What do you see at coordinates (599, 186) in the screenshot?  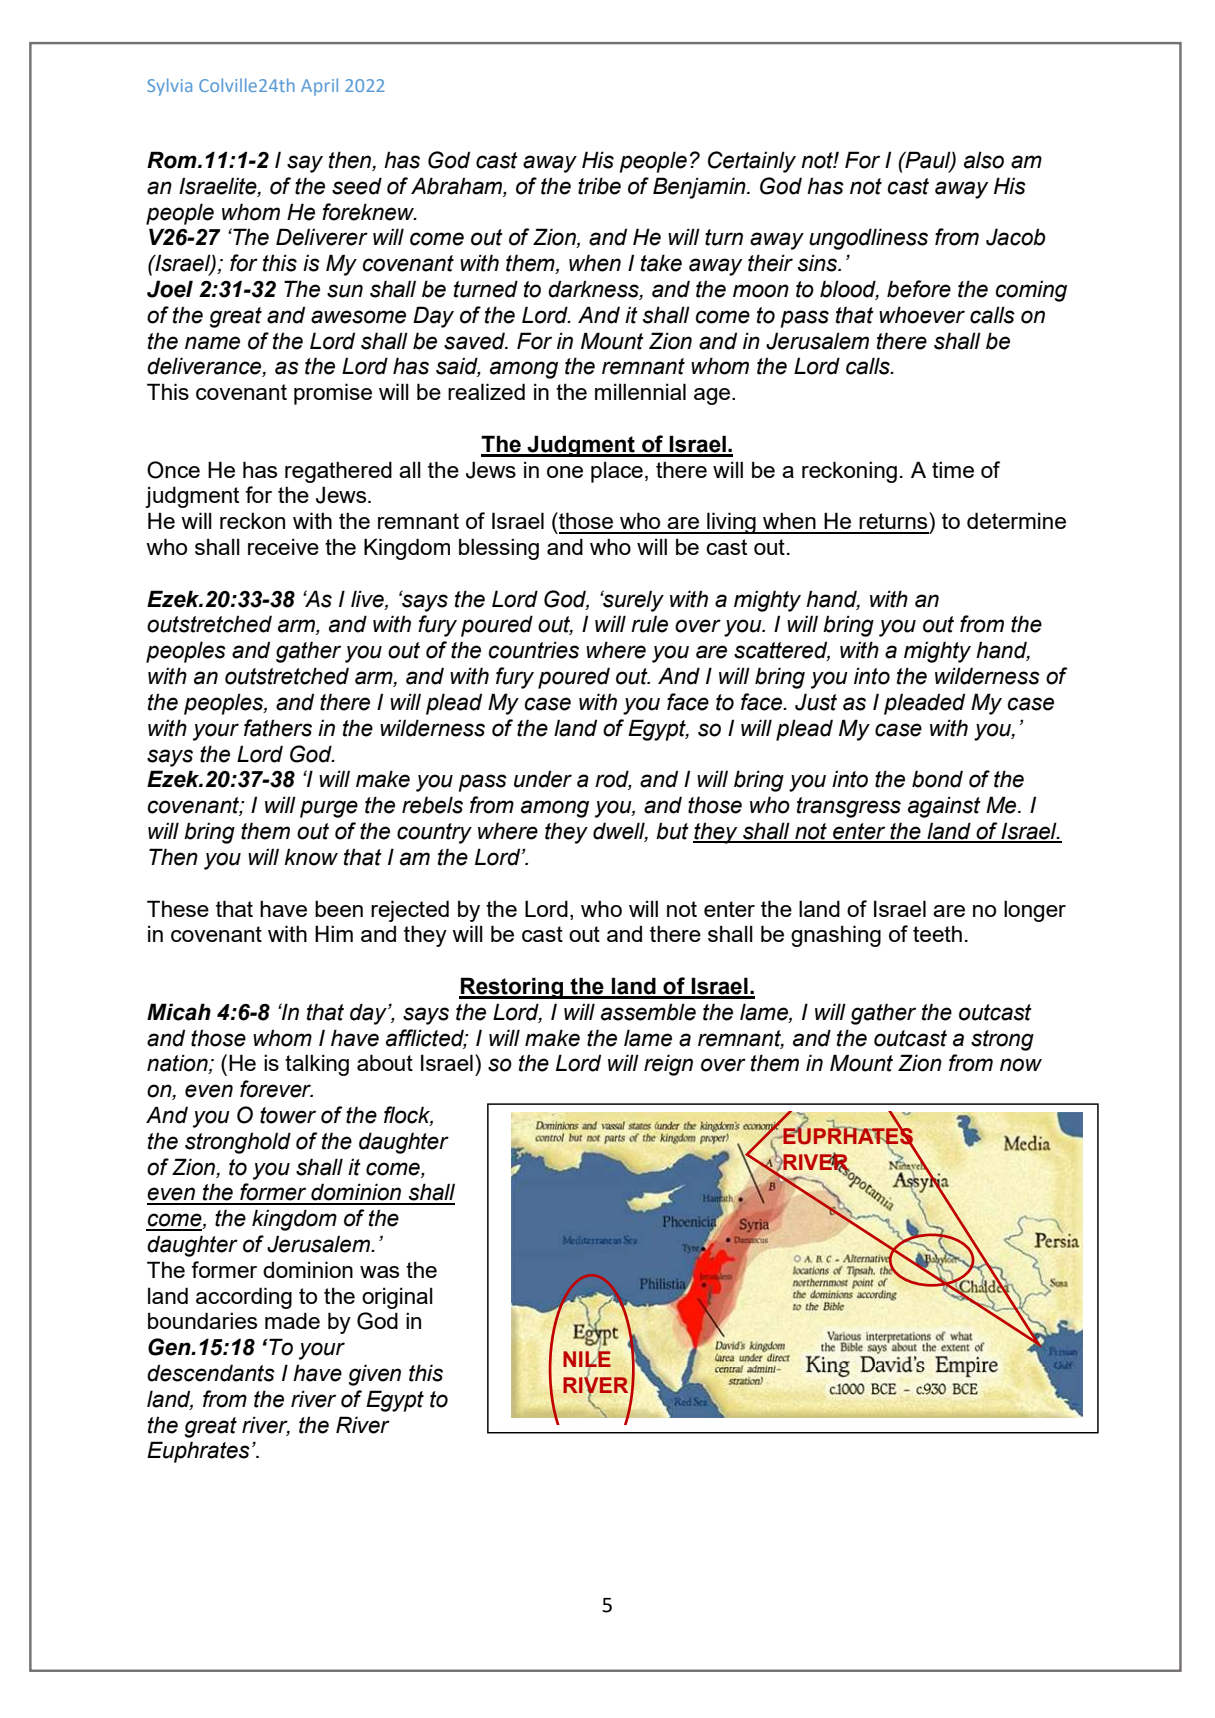 I see `tribe` at bounding box center [599, 186].
